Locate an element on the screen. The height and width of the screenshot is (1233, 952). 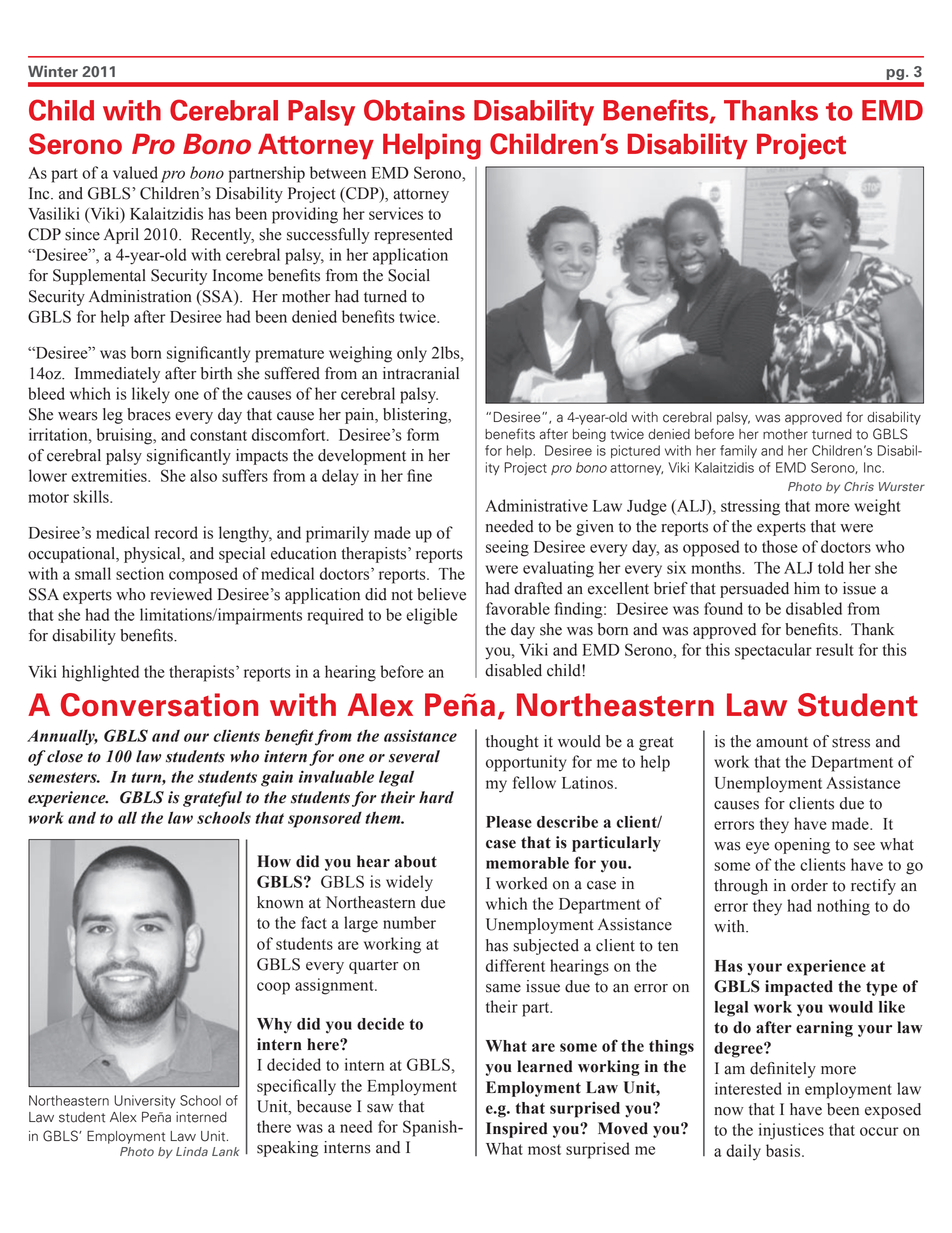
Winter is located at coordinates (53, 71).
